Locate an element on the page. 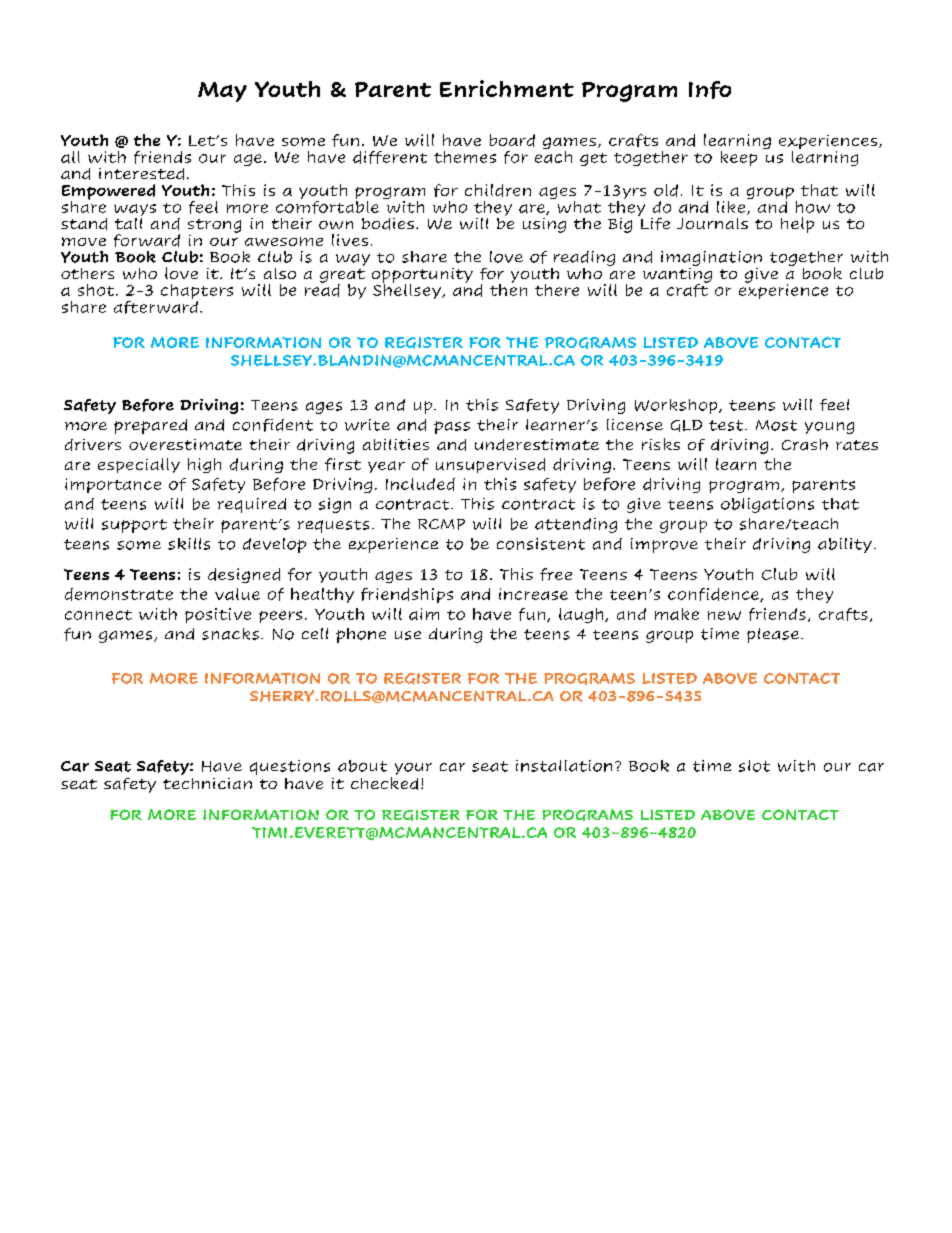  technician is located at coordinates (207, 783).
